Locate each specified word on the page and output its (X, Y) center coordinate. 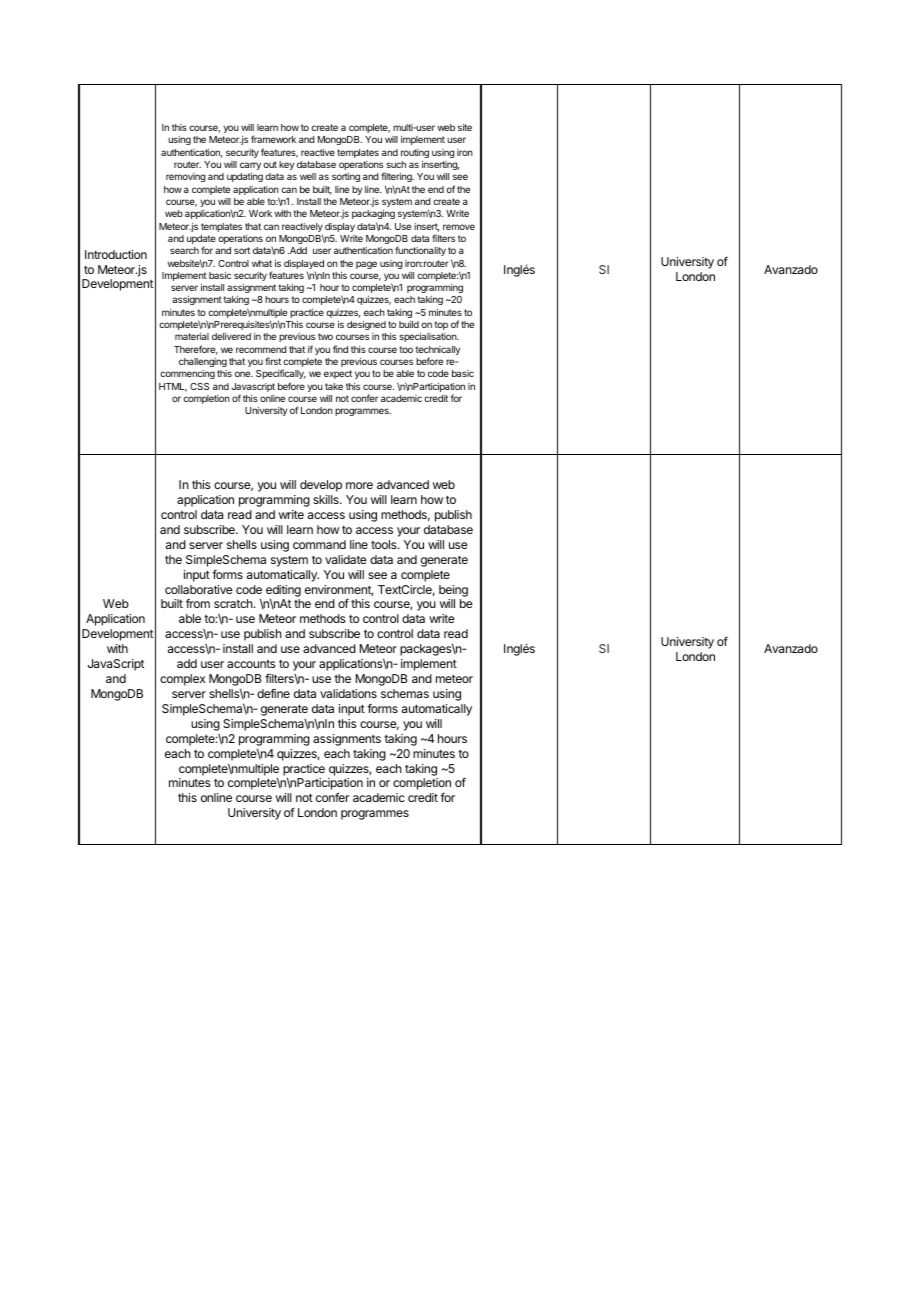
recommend (261, 349)
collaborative (199, 589)
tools (385, 544)
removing (186, 177)
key (286, 165)
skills (327, 499)
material (192, 336)
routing (415, 153)
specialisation (429, 337)
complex (182, 680)
